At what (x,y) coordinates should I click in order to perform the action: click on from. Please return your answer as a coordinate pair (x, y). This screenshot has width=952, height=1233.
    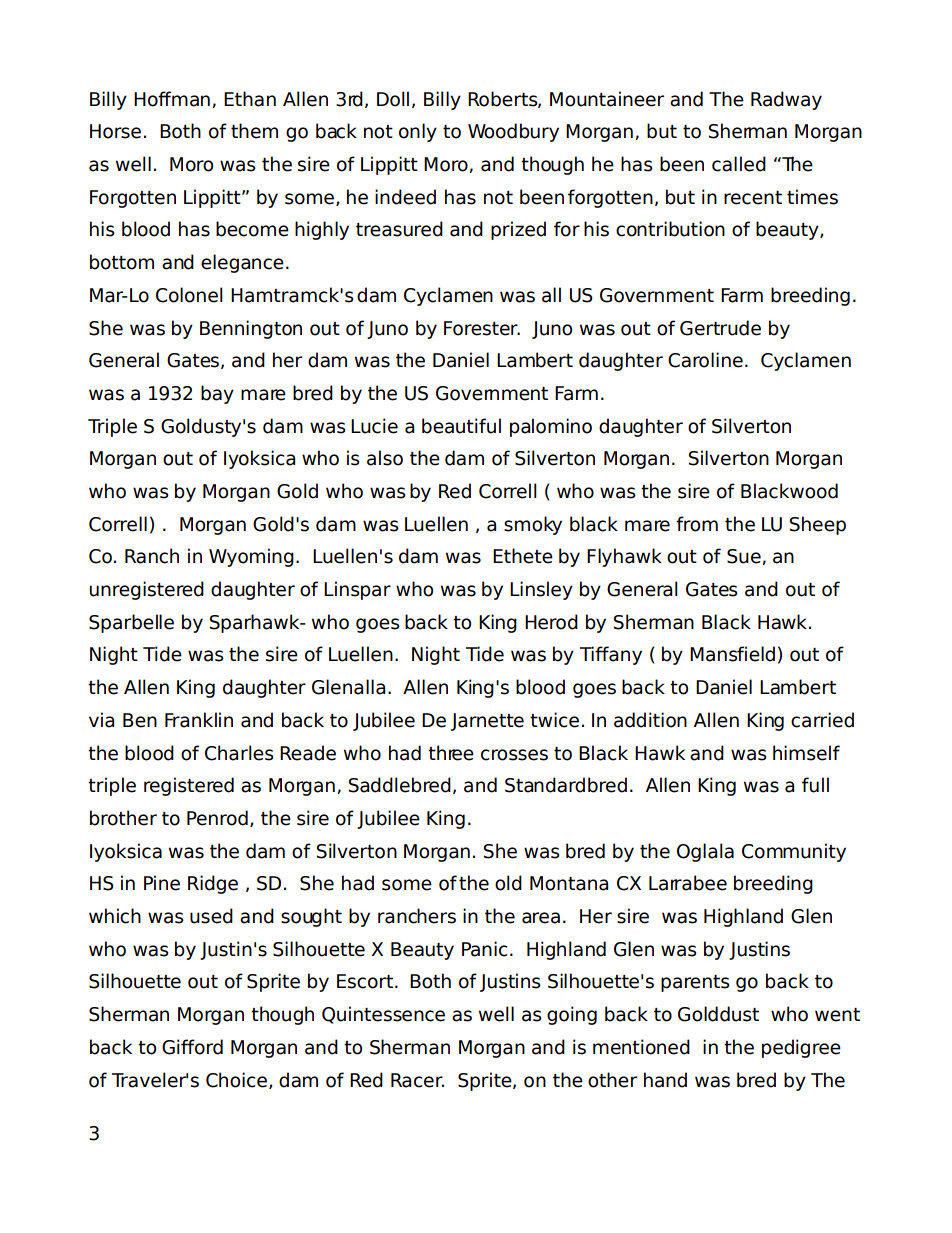
    Looking at the image, I should click on (697, 524).
